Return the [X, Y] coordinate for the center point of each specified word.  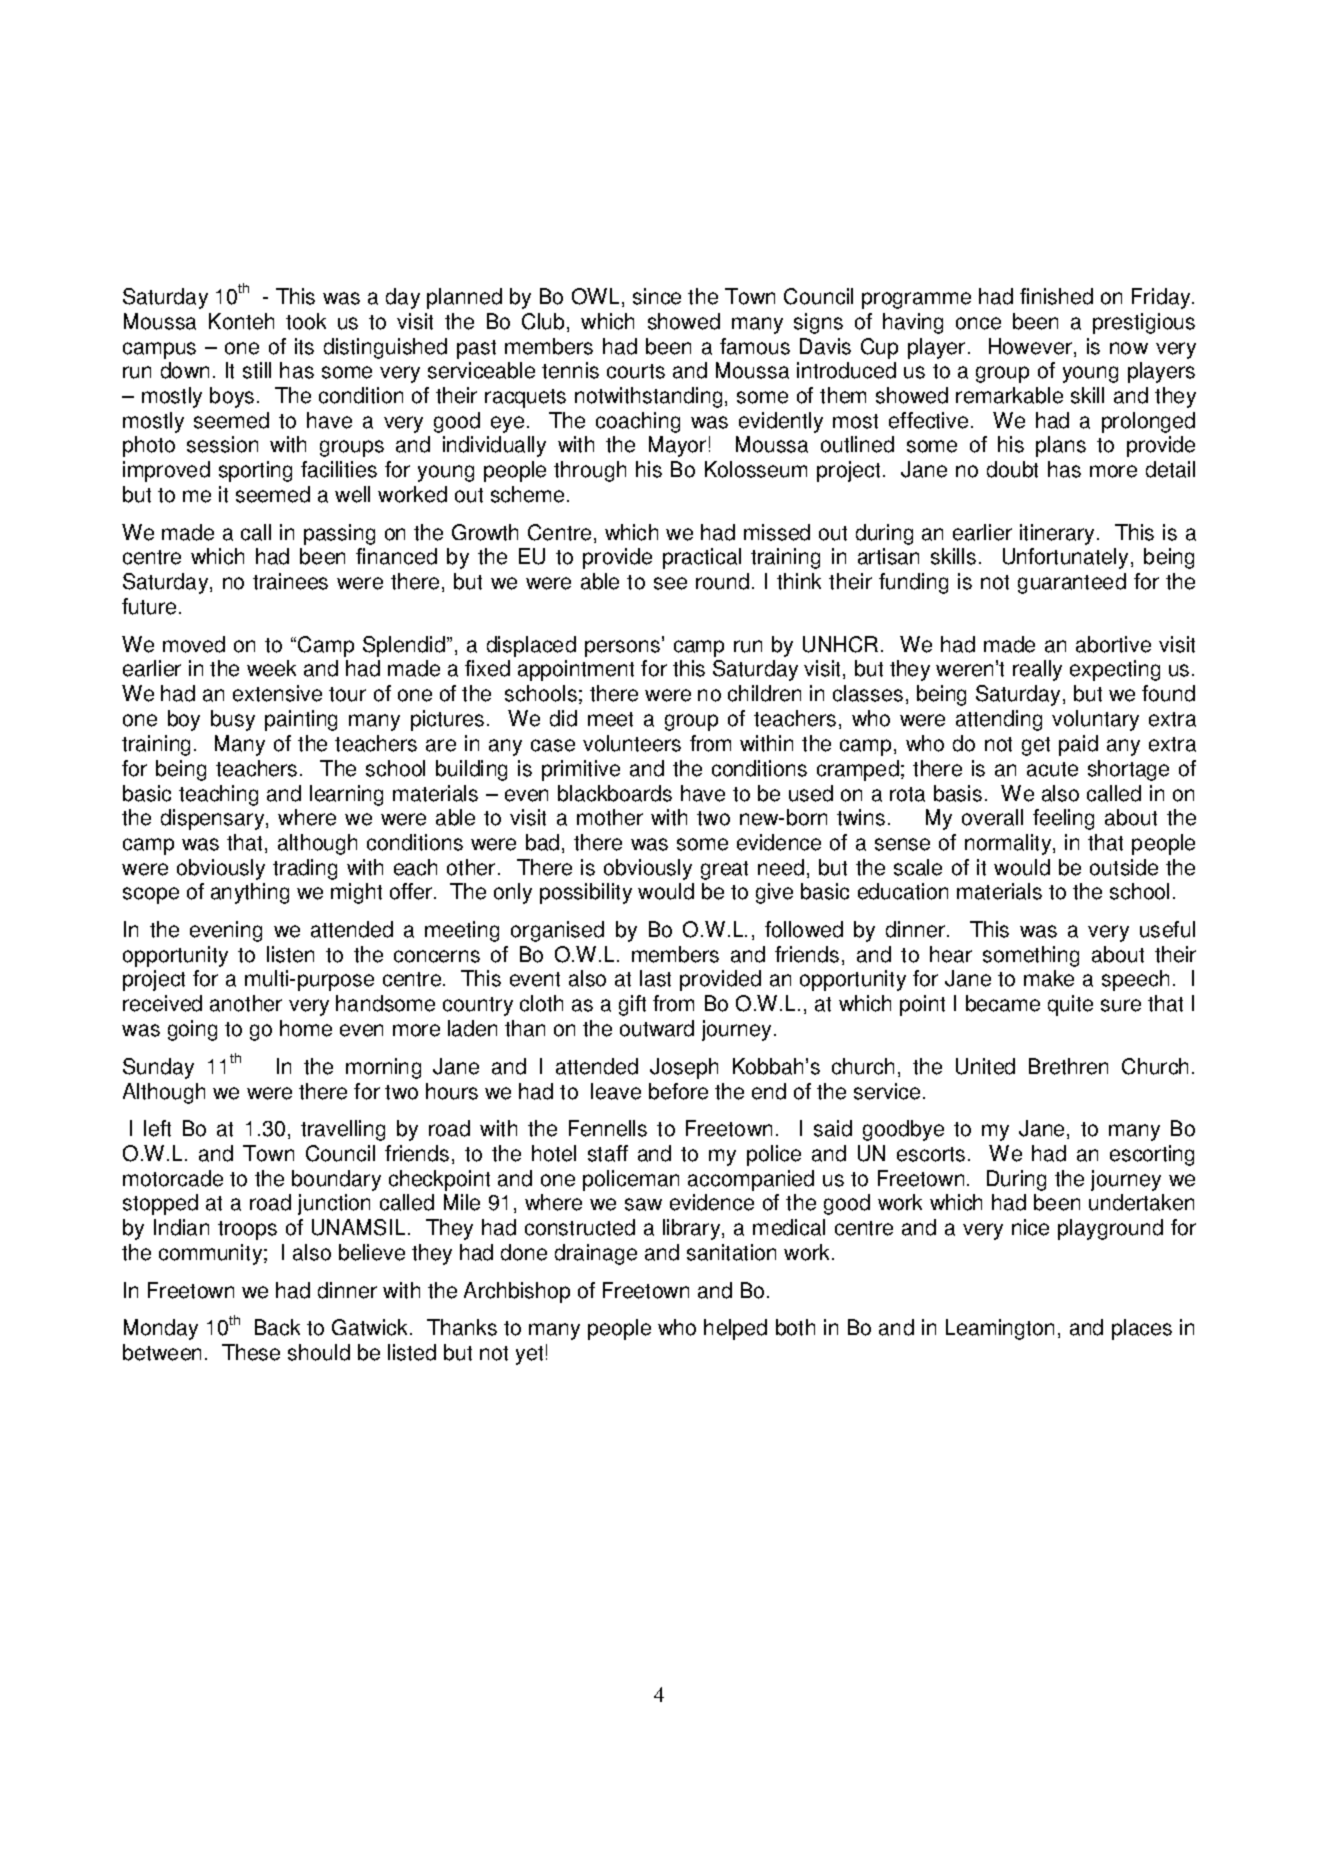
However [1030, 346]
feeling [1063, 819]
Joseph [684, 1068]
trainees [290, 581]
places [1142, 1329]
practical [702, 558]
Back [277, 1327]
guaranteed [1072, 583]
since [657, 296]
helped [735, 1329]
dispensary [212, 819]
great [724, 870]
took [306, 321]
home [306, 1028]
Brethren [1068, 1066]
